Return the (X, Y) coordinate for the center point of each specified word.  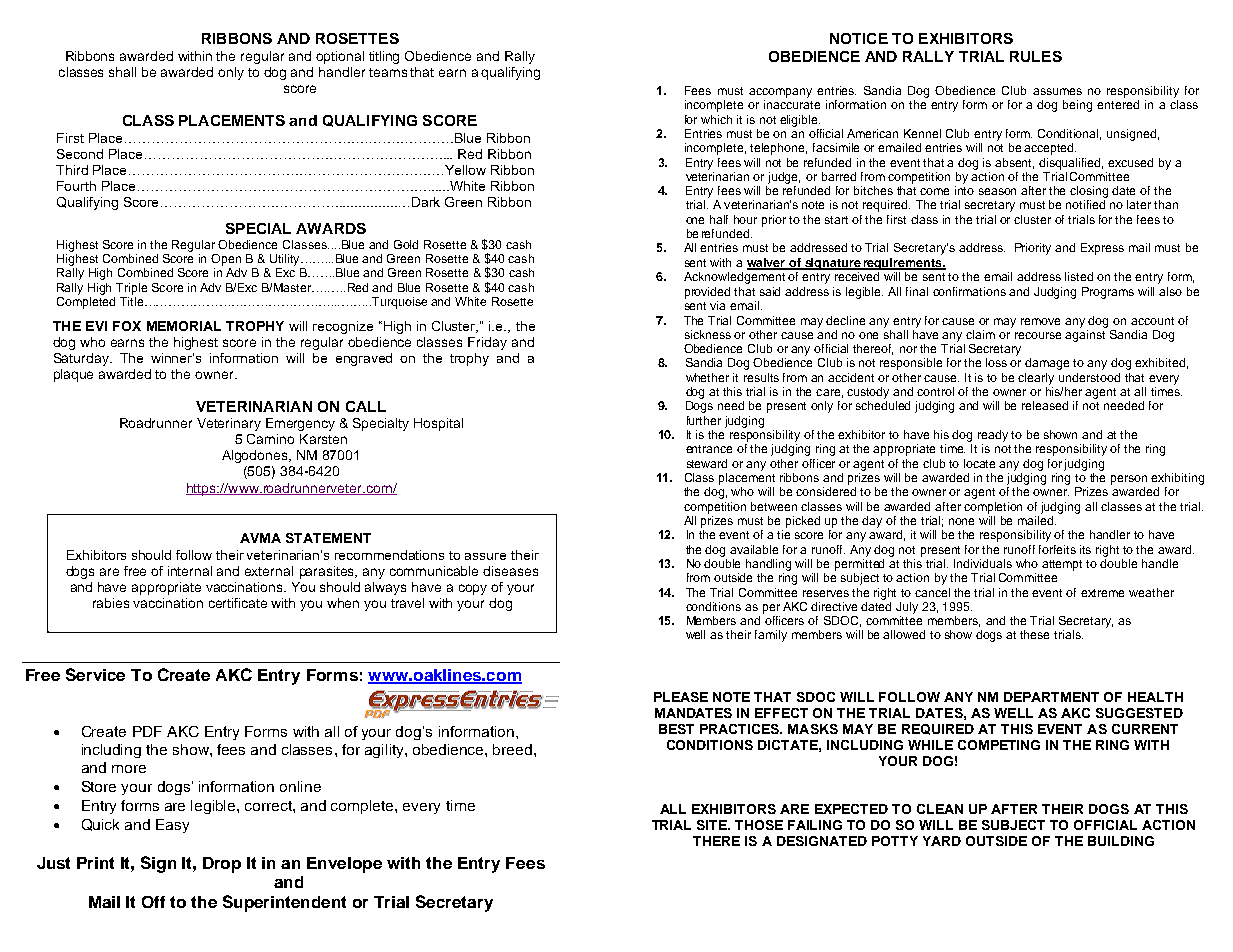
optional (340, 57)
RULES (1036, 56)
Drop (222, 865)
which (716, 119)
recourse (1038, 335)
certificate (238, 603)
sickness (708, 334)
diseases (510, 571)
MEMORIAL (184, 326)
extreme (1102, 593)
